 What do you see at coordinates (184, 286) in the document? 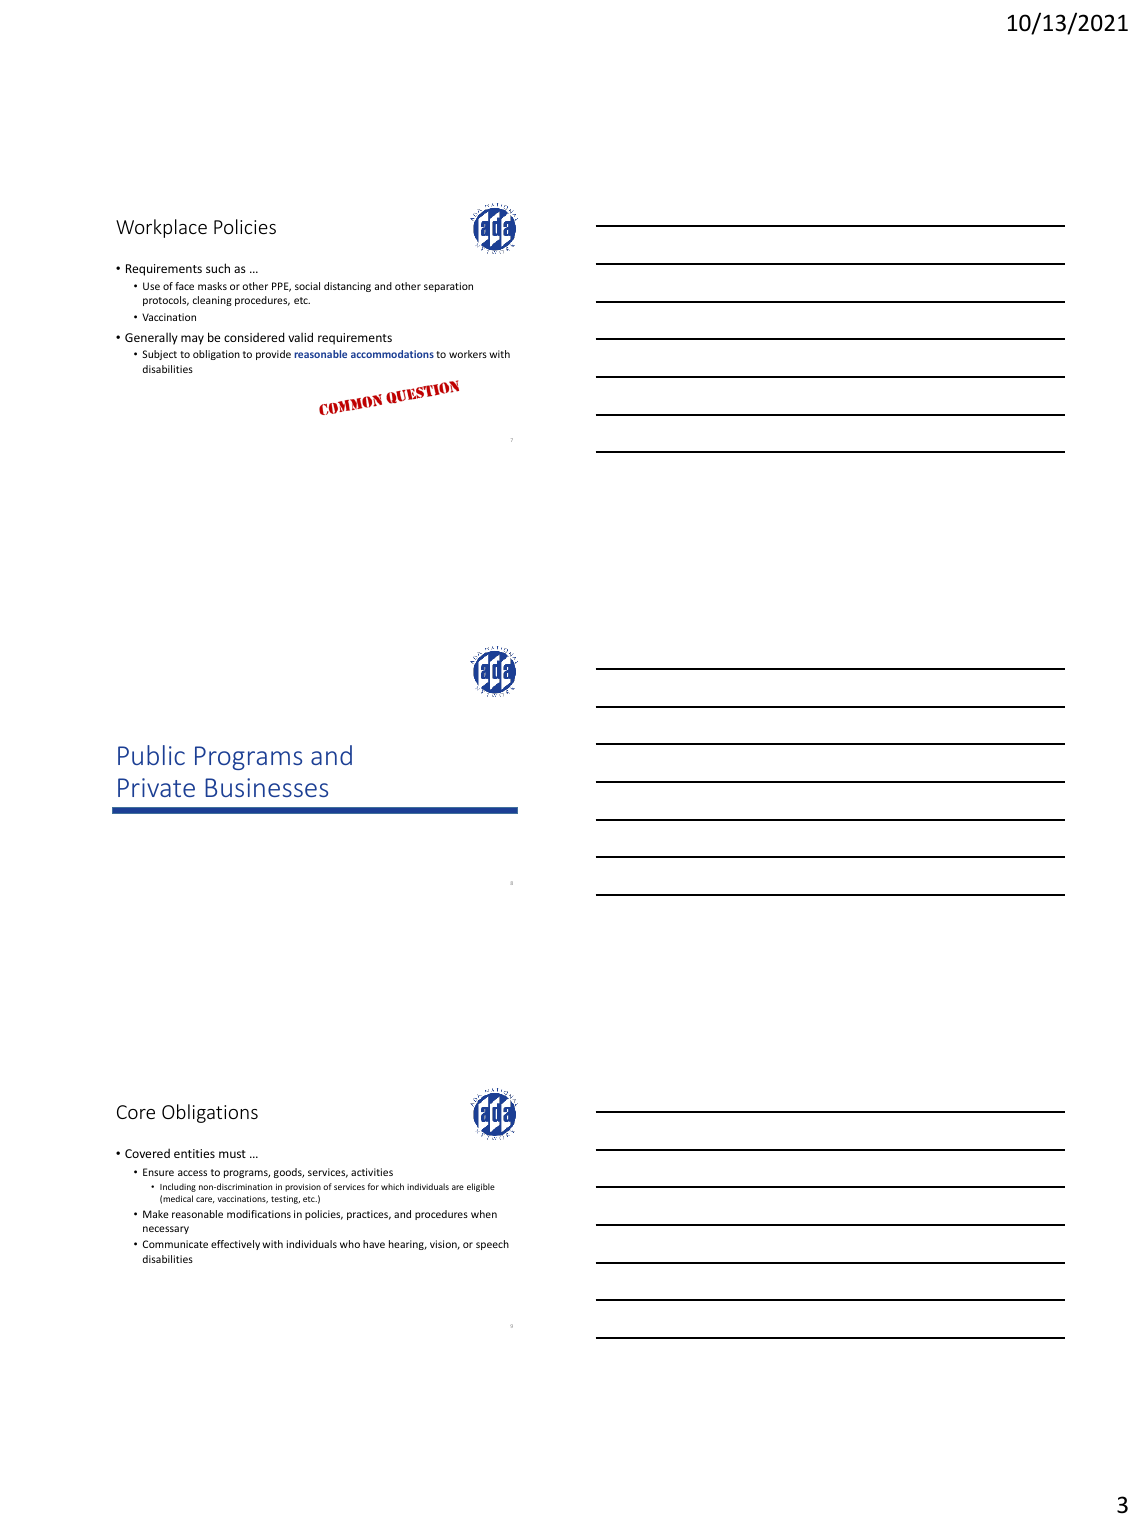
I see `face` at bounding box center [184, 286].
